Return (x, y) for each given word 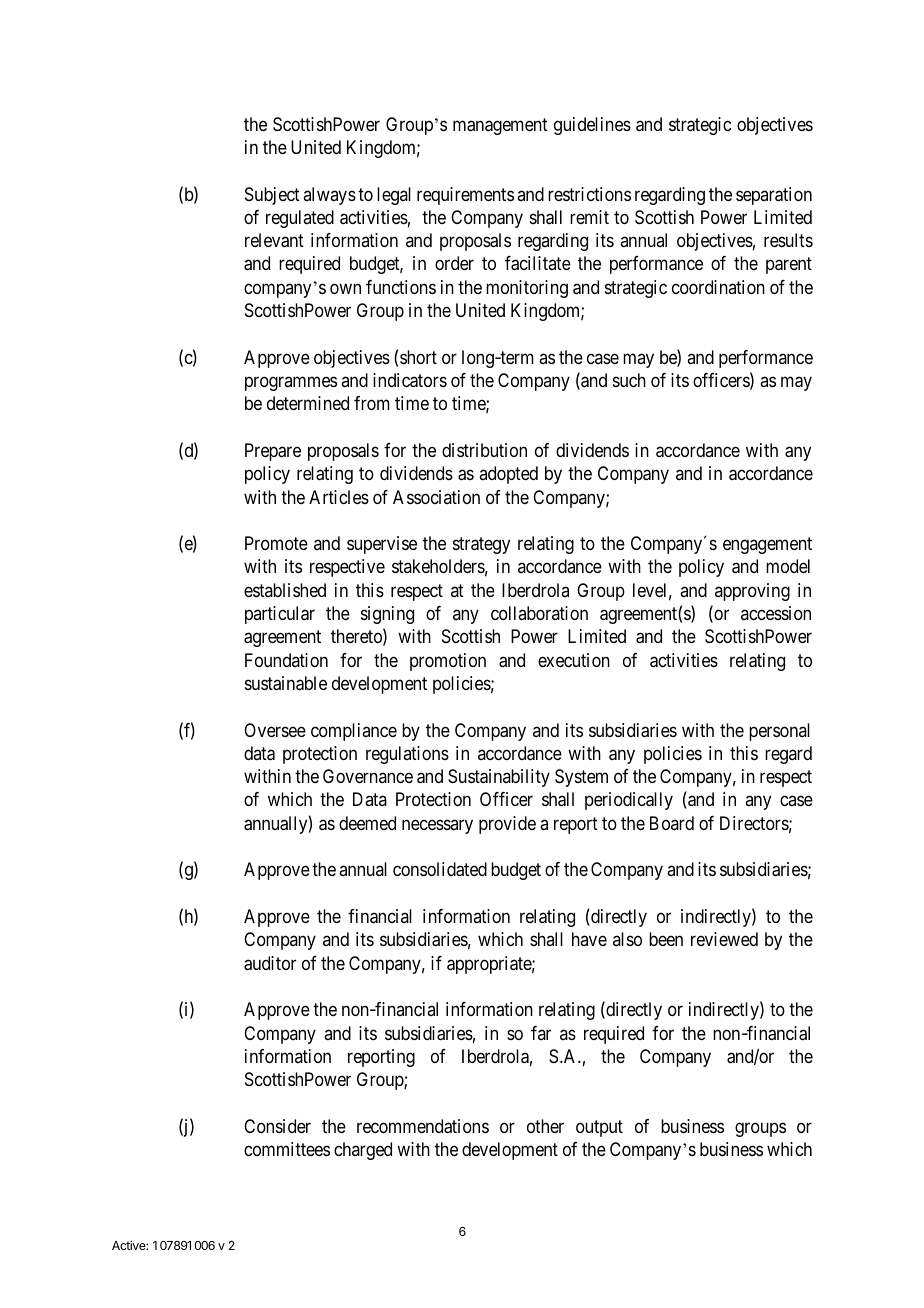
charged (363, 1151)
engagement (767, 545)
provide (507, 825)
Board (672, 823)
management (500, 126)
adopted (508, 475)
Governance (368, 776)
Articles (339, 497)
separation (774, 196)
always (329, 196)
